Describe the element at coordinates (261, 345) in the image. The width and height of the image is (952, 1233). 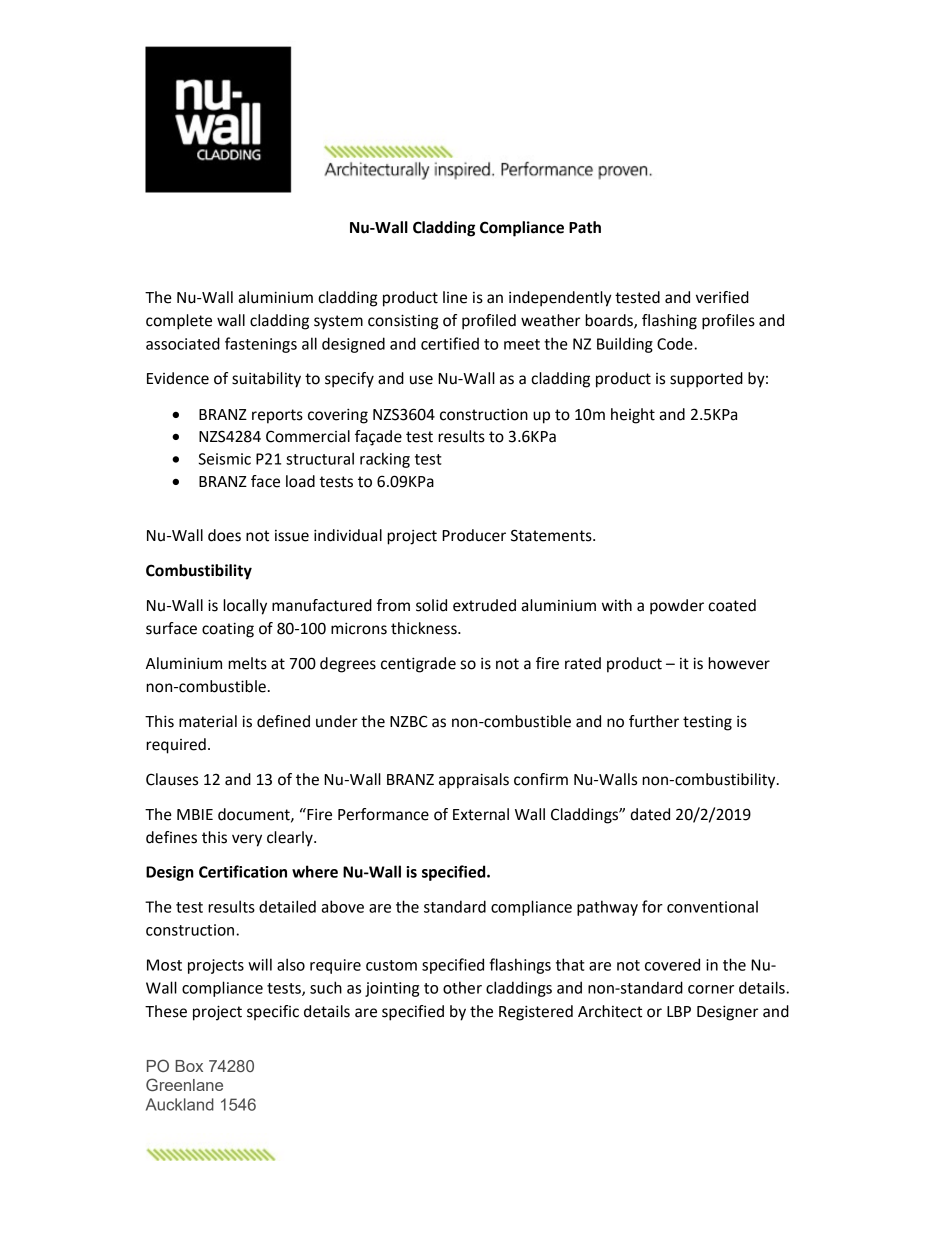
I see `fastenings` at that location.
